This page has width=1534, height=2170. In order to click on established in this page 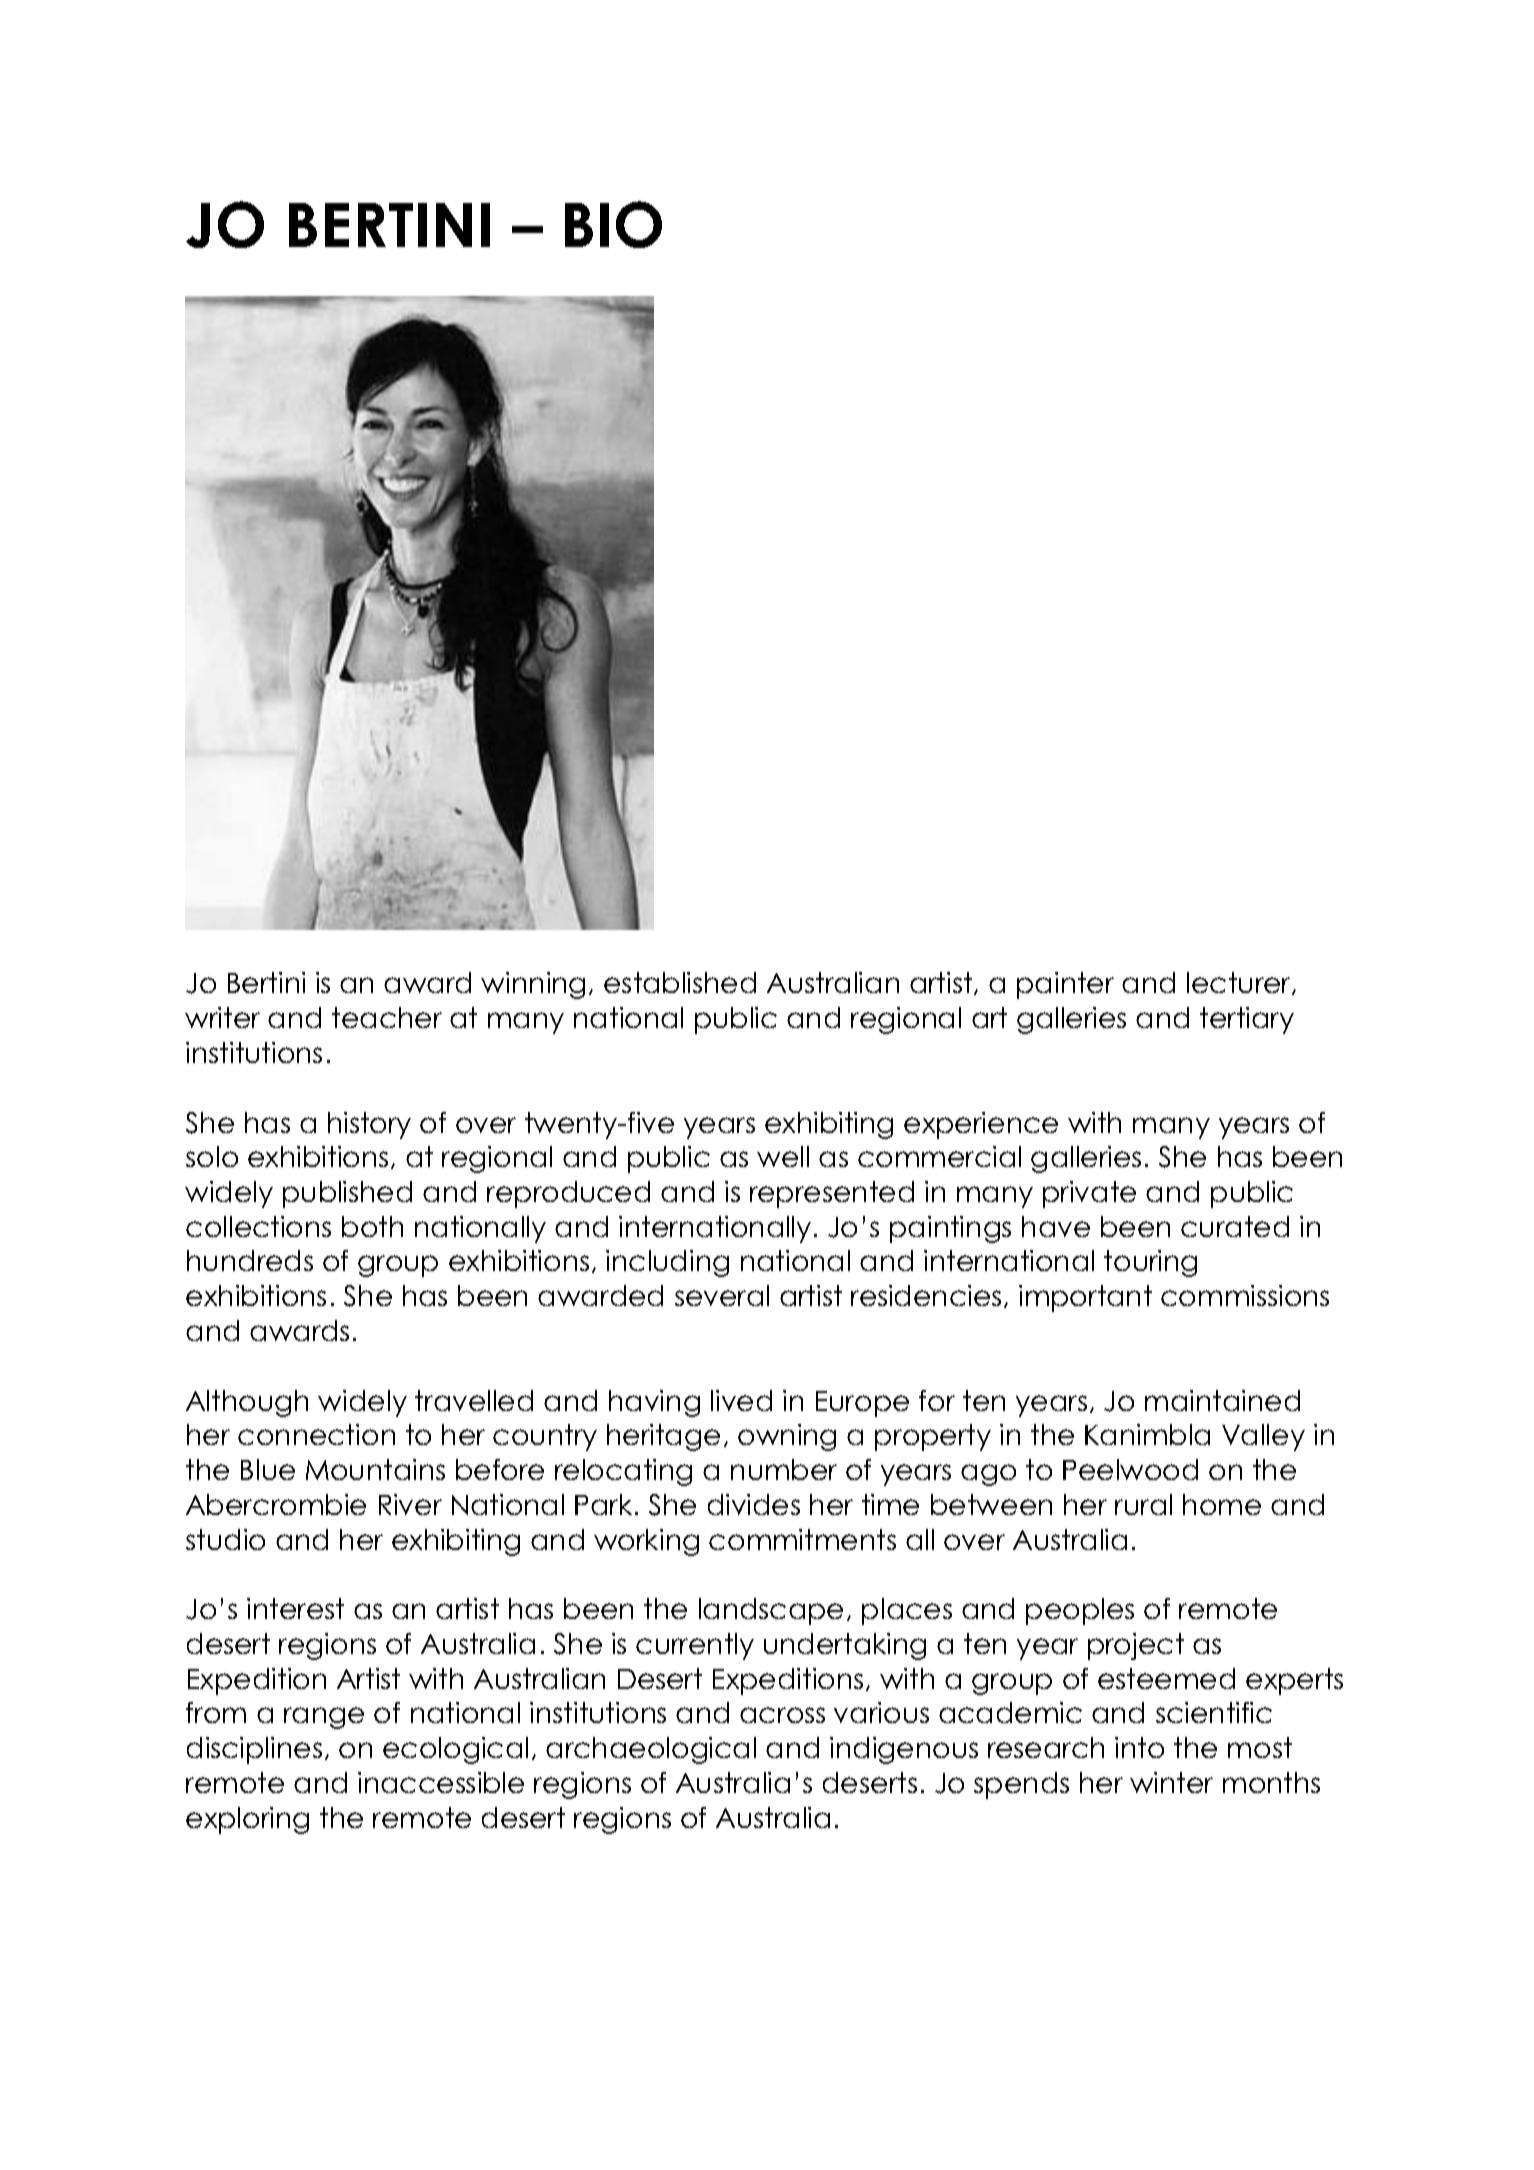, I will do `click(680, 982)`.
